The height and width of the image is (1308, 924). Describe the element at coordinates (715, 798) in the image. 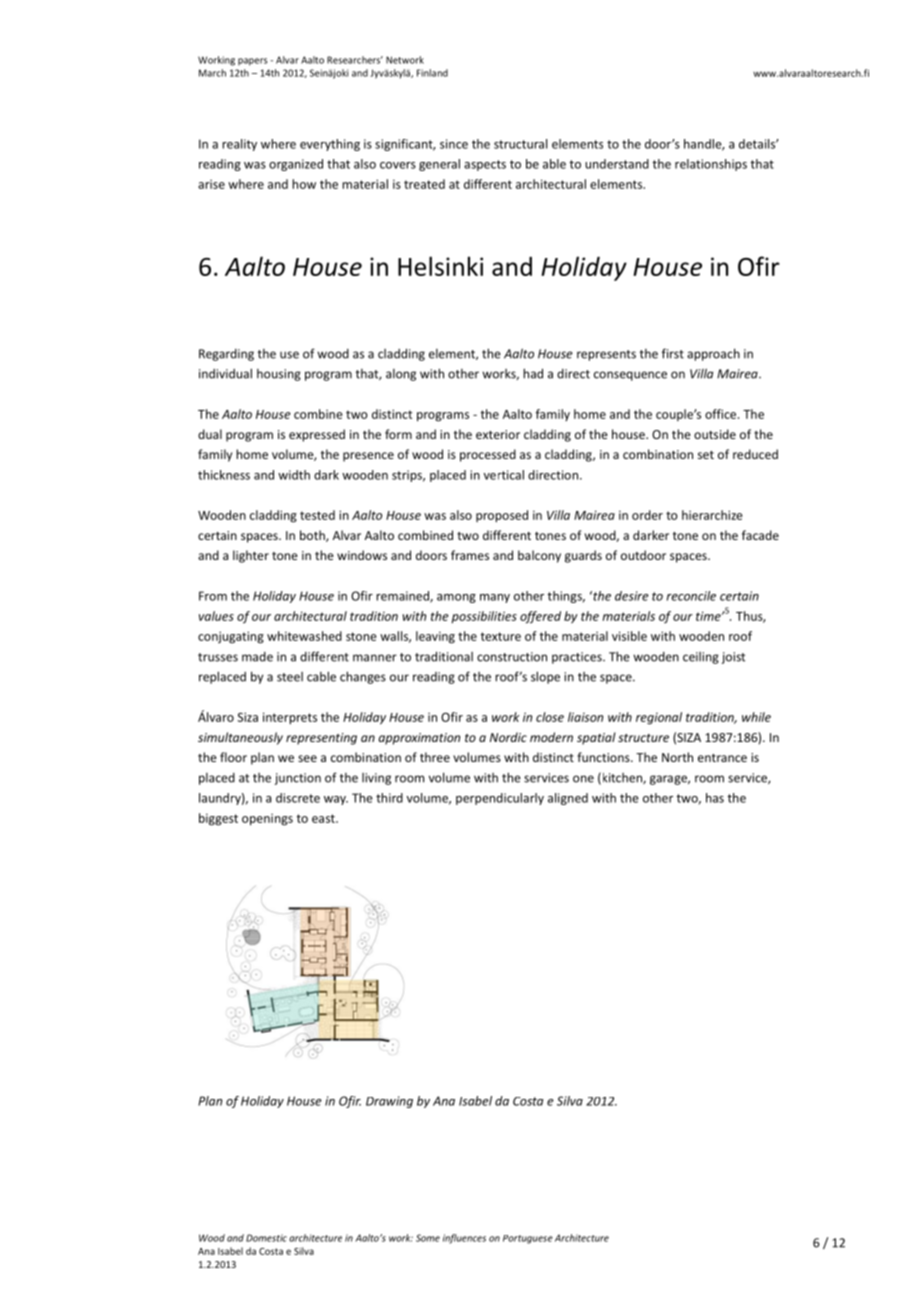

I see `has` at that location.
